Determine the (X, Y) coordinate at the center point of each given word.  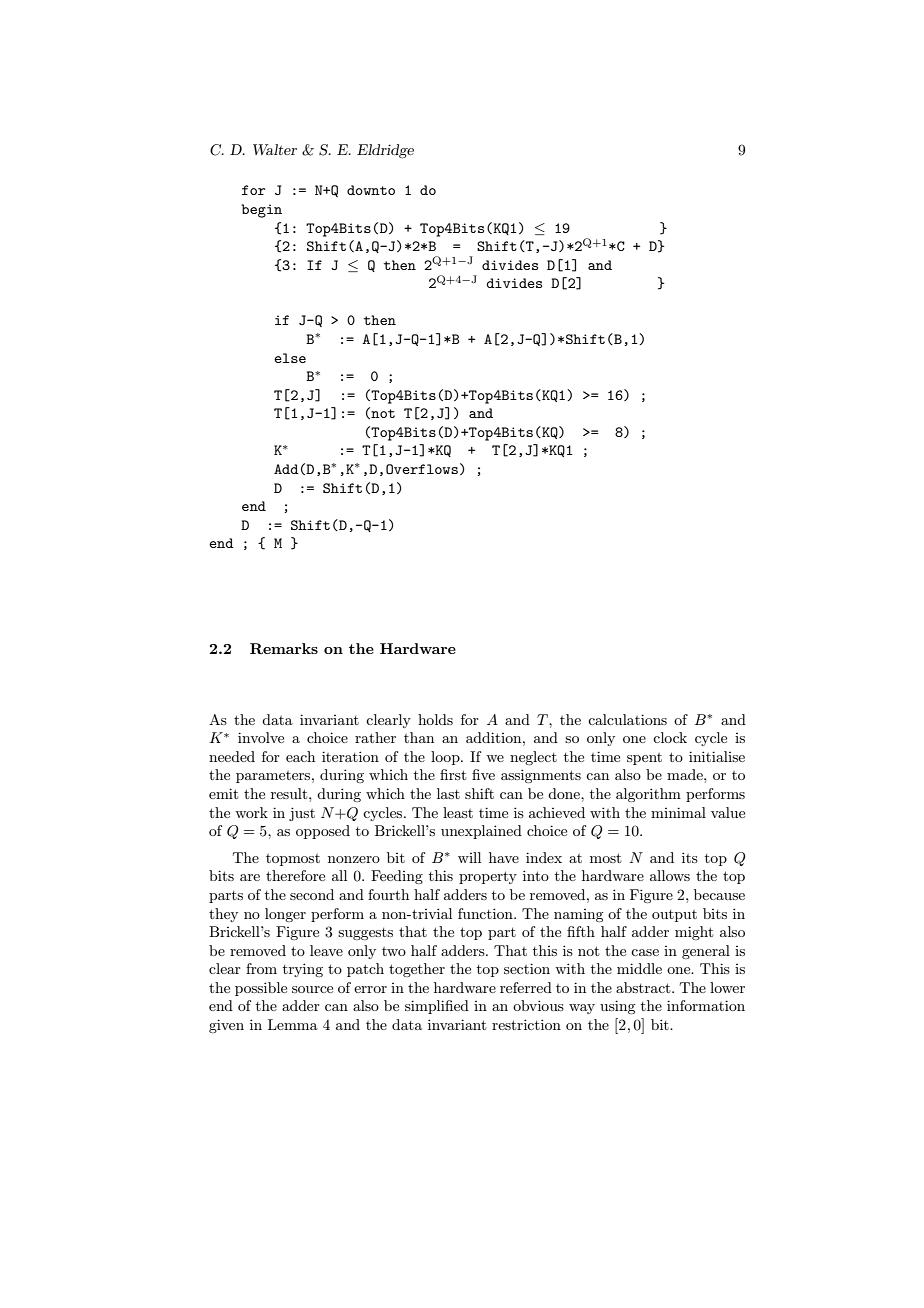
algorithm (648, 795)
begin (261, 211)
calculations (627, 719)
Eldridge (385, 151)
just (302, 814)
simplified (437, 1007)
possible (261, 989)
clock (670, 737)
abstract (644, 987)
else (290, 358)
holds (435, 719)
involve (261, 737)
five (483, 774)
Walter (275, 149)
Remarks (284, 648)
